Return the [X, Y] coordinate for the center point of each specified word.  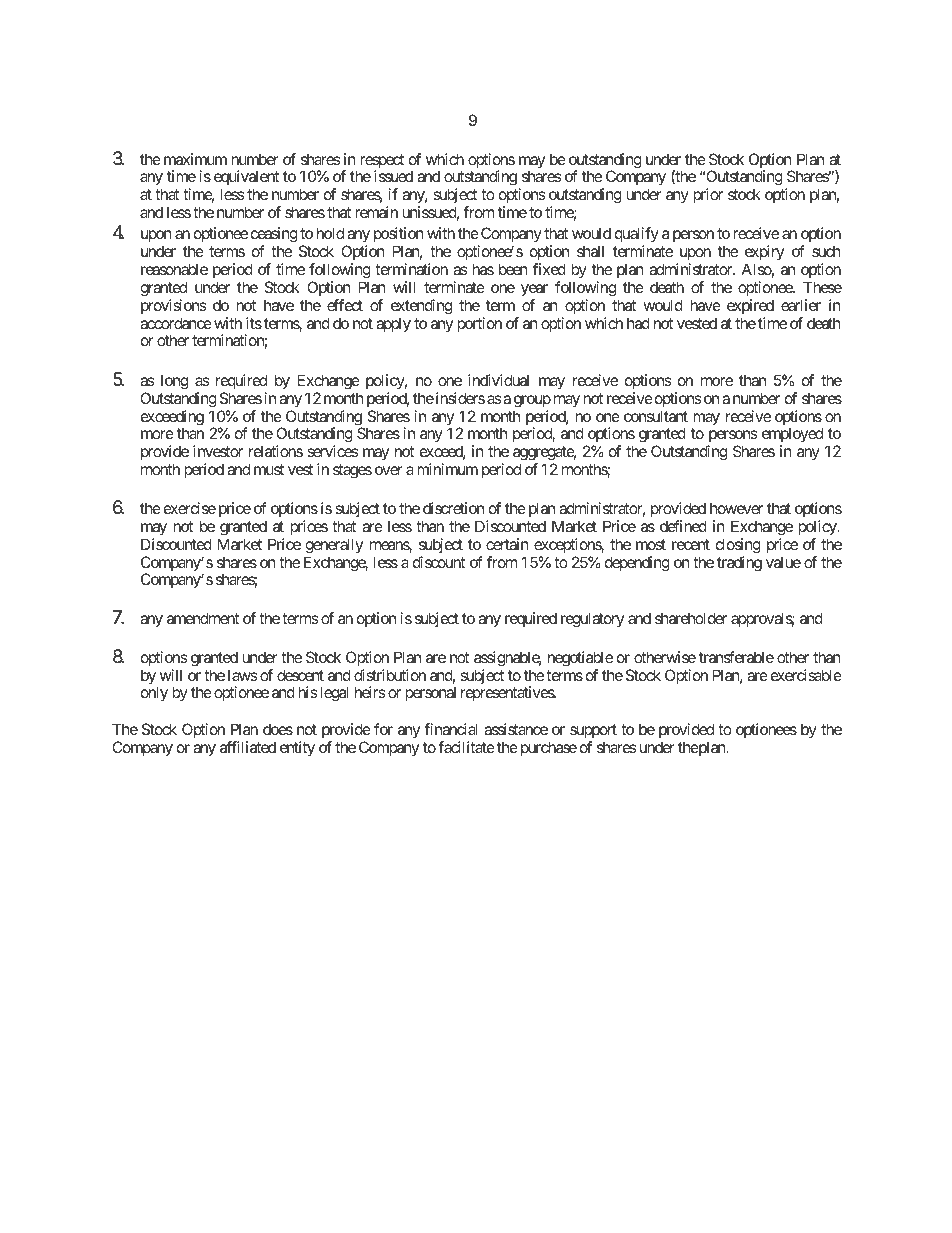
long [174, 382]
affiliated [248, 747]
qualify [637, 234]
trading [739, 564]
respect [382, 162]
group [532, 401]
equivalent [246, 179]
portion [479, 324]
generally [334, 546]
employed [792, 436]
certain [507, 544]
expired [750, 306]
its [254, 323]
